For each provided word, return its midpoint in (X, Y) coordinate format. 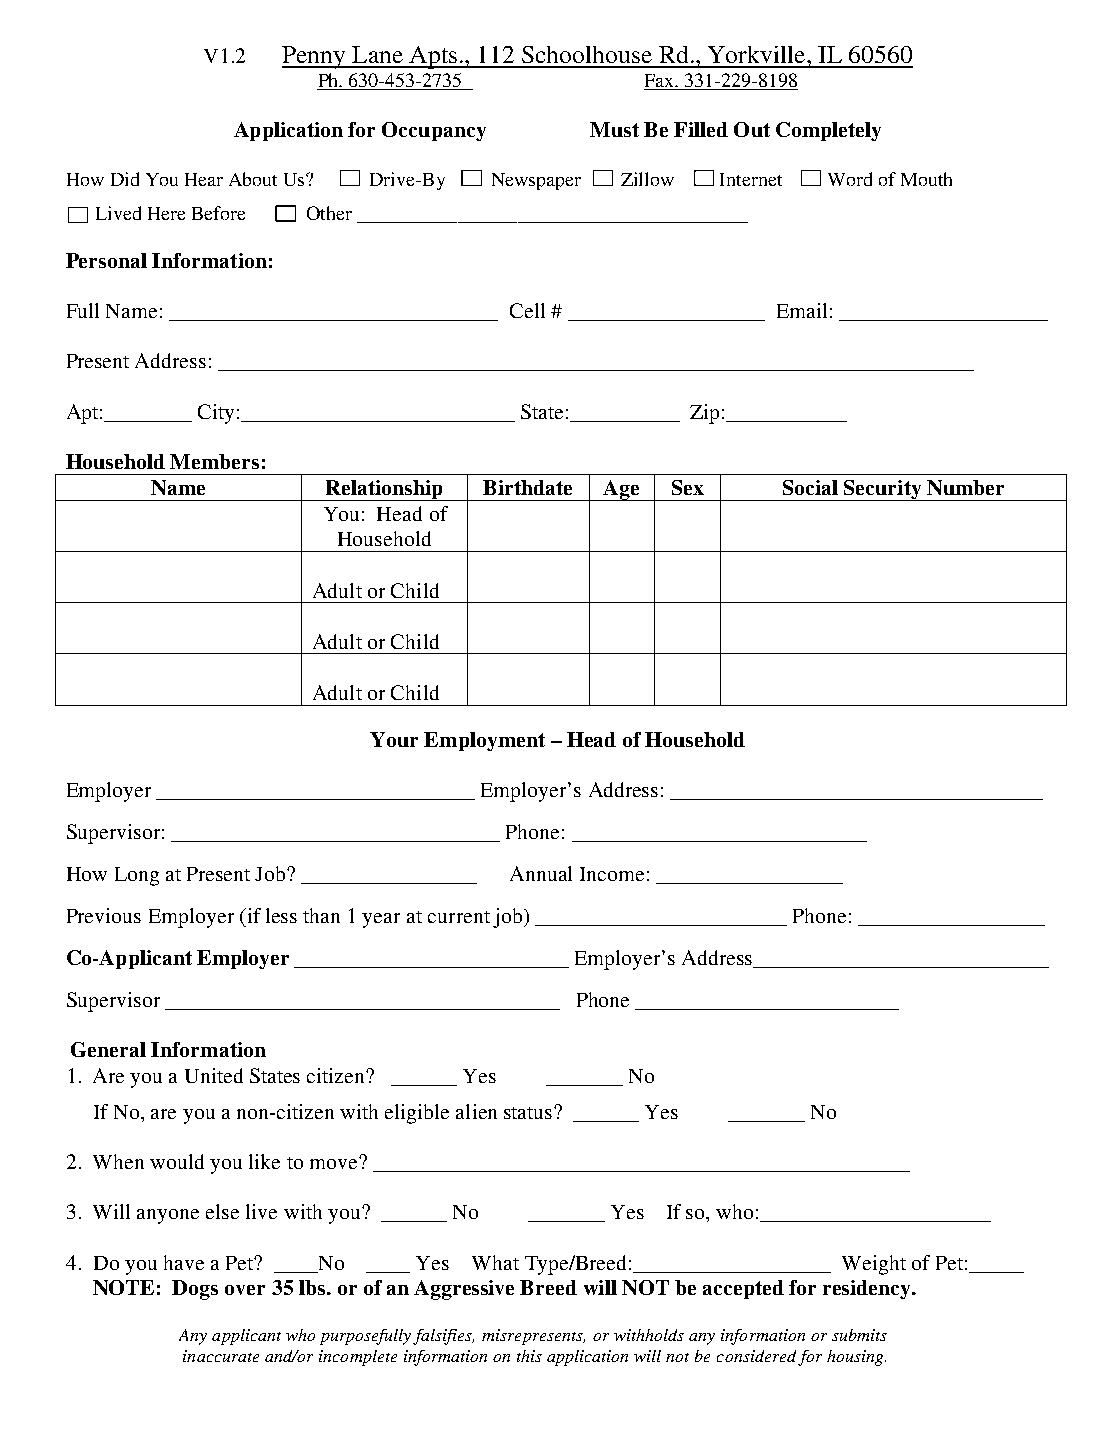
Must (614, 129)
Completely (828, 131)
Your (394, 739)
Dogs (195, 1290)
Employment (484, 741)
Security (883, 490)
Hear (204, 179)
